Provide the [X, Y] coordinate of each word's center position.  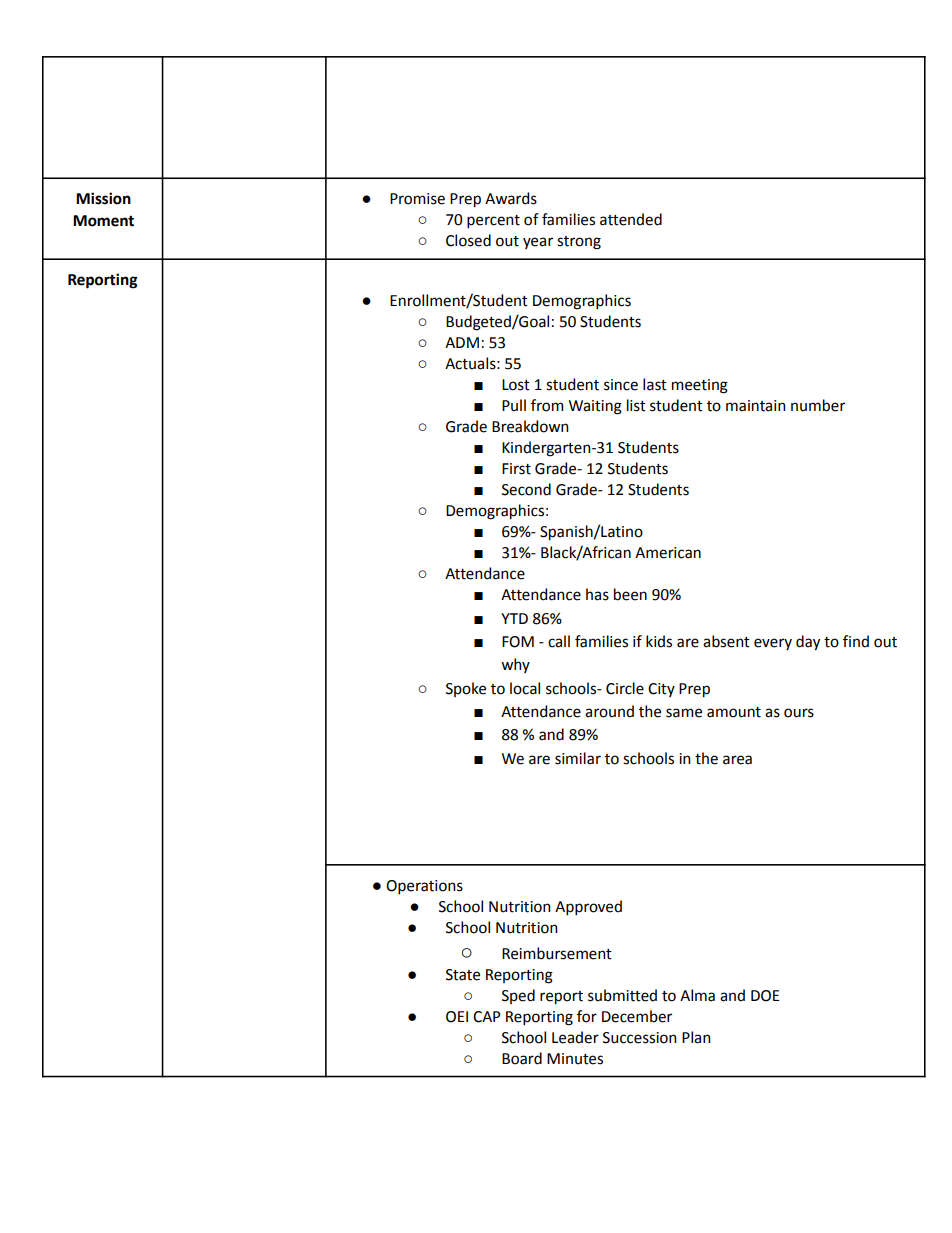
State [463, 975]
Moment [103, 221]
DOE [765, 996]
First [516, 469]
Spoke [466, 689]
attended [631, 219]
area [737, 760]
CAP [486, 1017]
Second [526, 489]
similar [578, 758]
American [668, 553]
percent [493, 221]
